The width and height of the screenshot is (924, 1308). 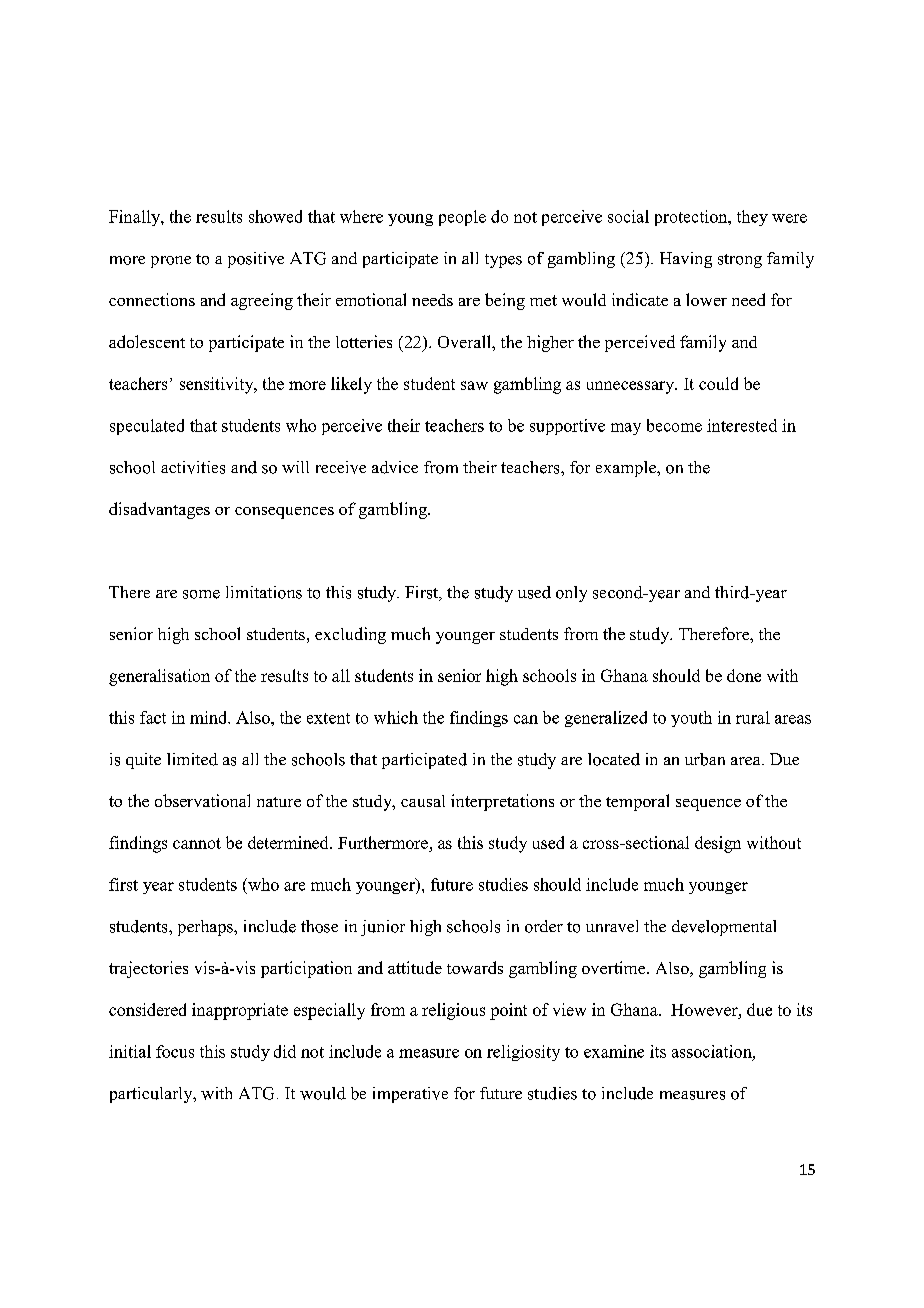 What do you see at coordinates (705, 1010) in the screenshot?
I see `However` at bounding box center [705, 1010].
